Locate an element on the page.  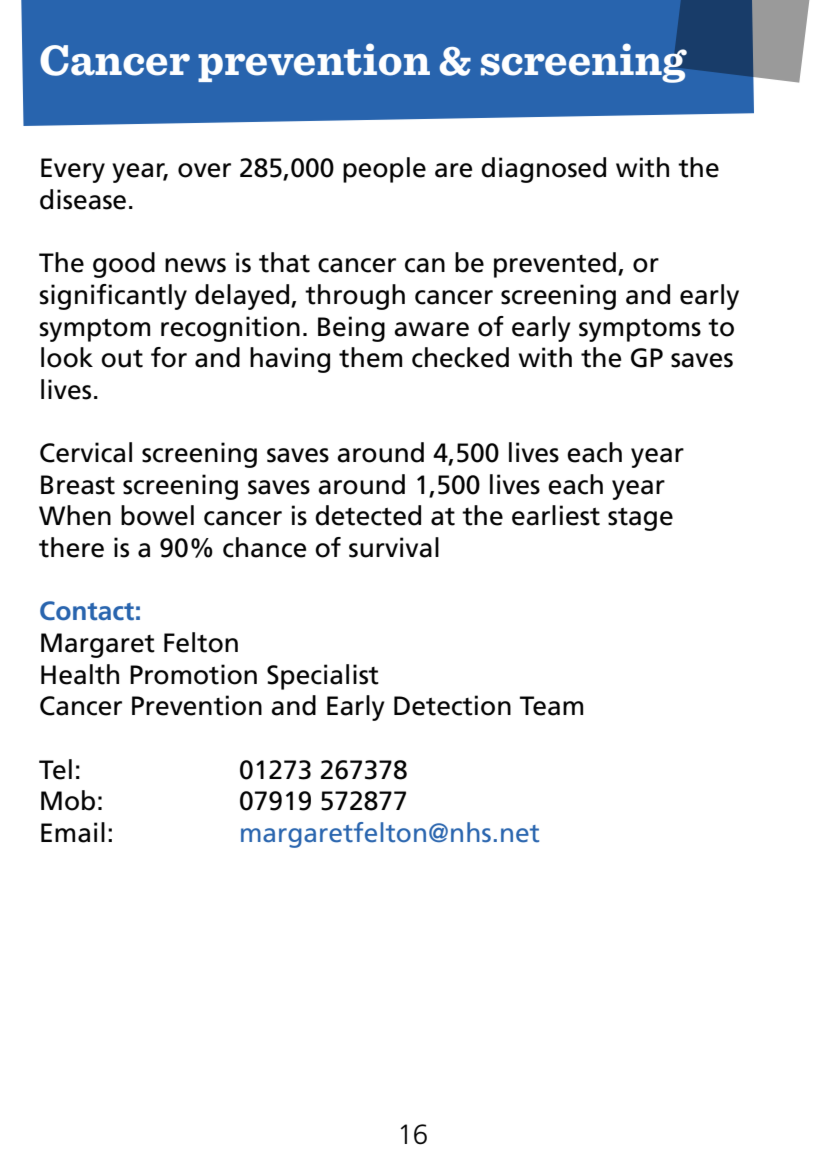
through is located at coordinates (355, 297).
